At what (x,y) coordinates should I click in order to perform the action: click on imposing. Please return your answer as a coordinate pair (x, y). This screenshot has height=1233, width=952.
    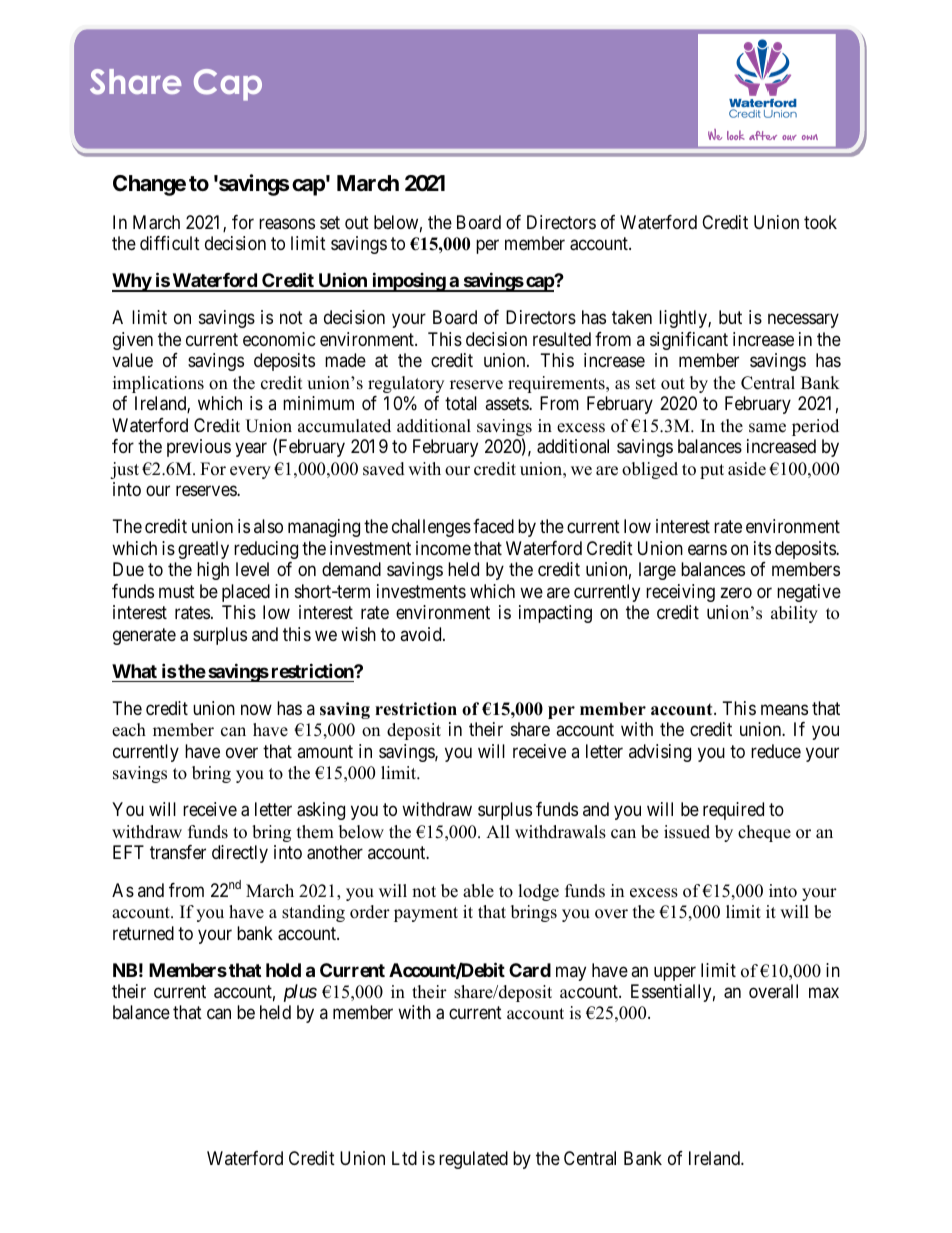
    Looking at the image, I should click on (408, 282).
